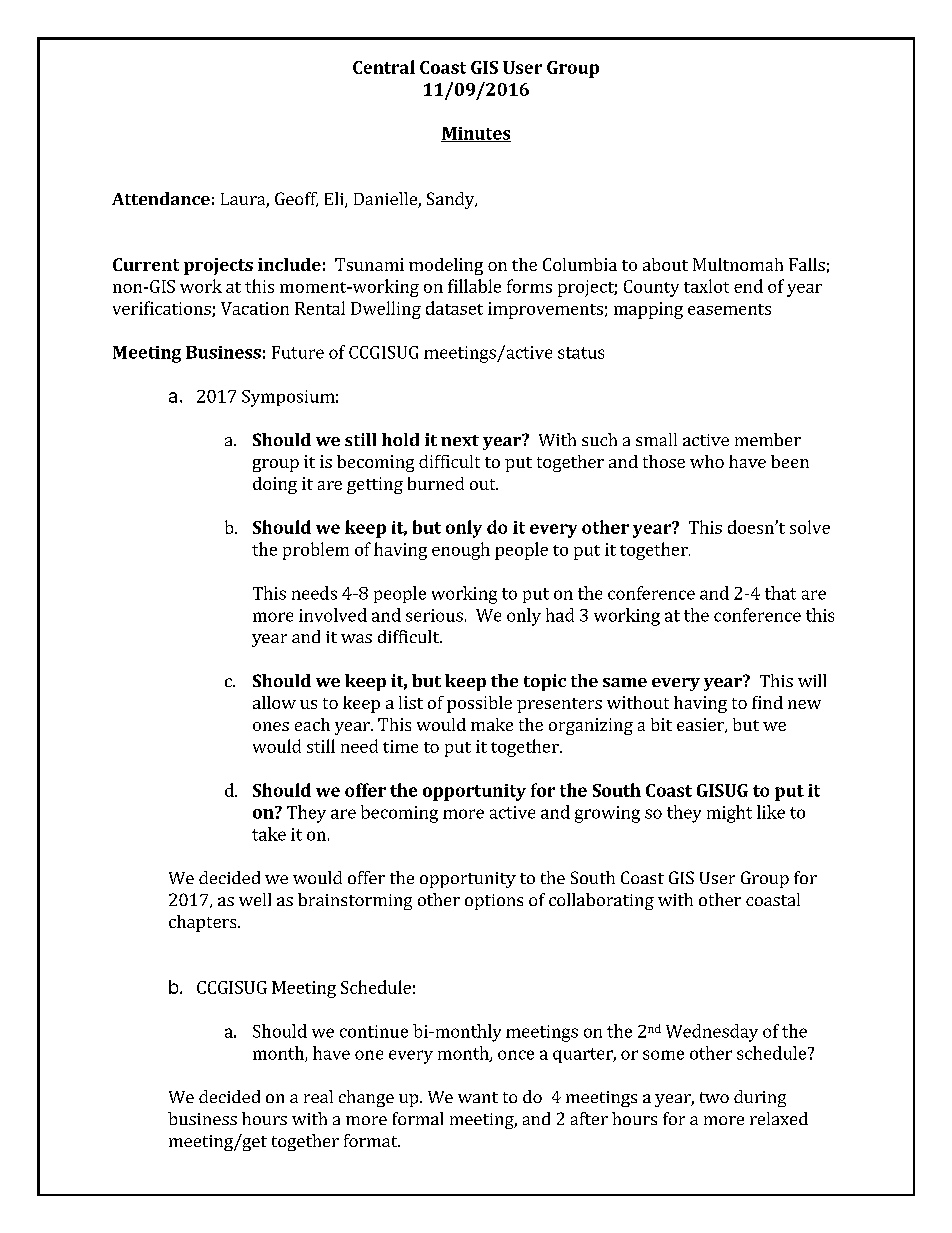 The height and width of the screenshot is (1233, 952). I want to click on that, so click(780, 593).
